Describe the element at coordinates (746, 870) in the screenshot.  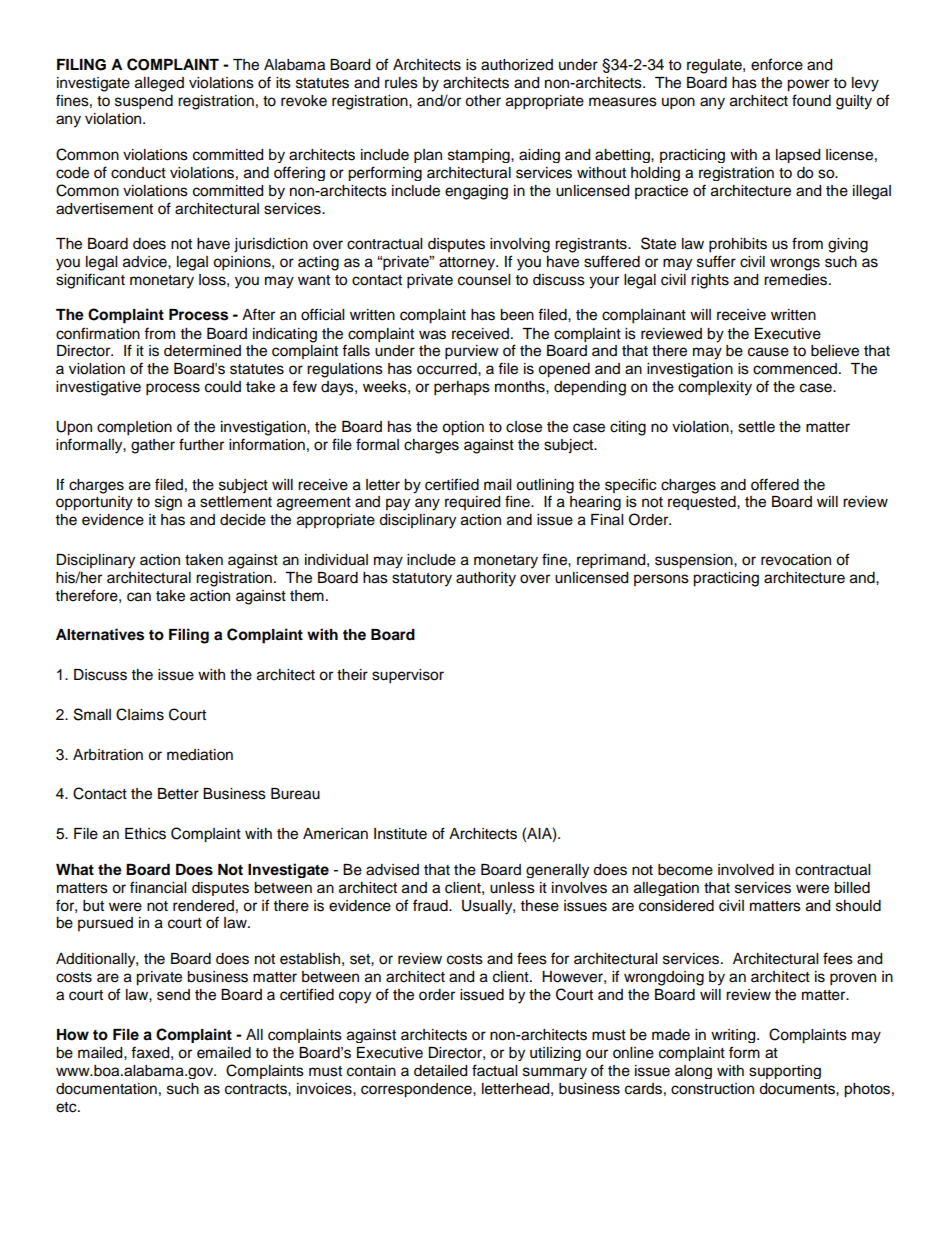
I see `involved` at that location.
